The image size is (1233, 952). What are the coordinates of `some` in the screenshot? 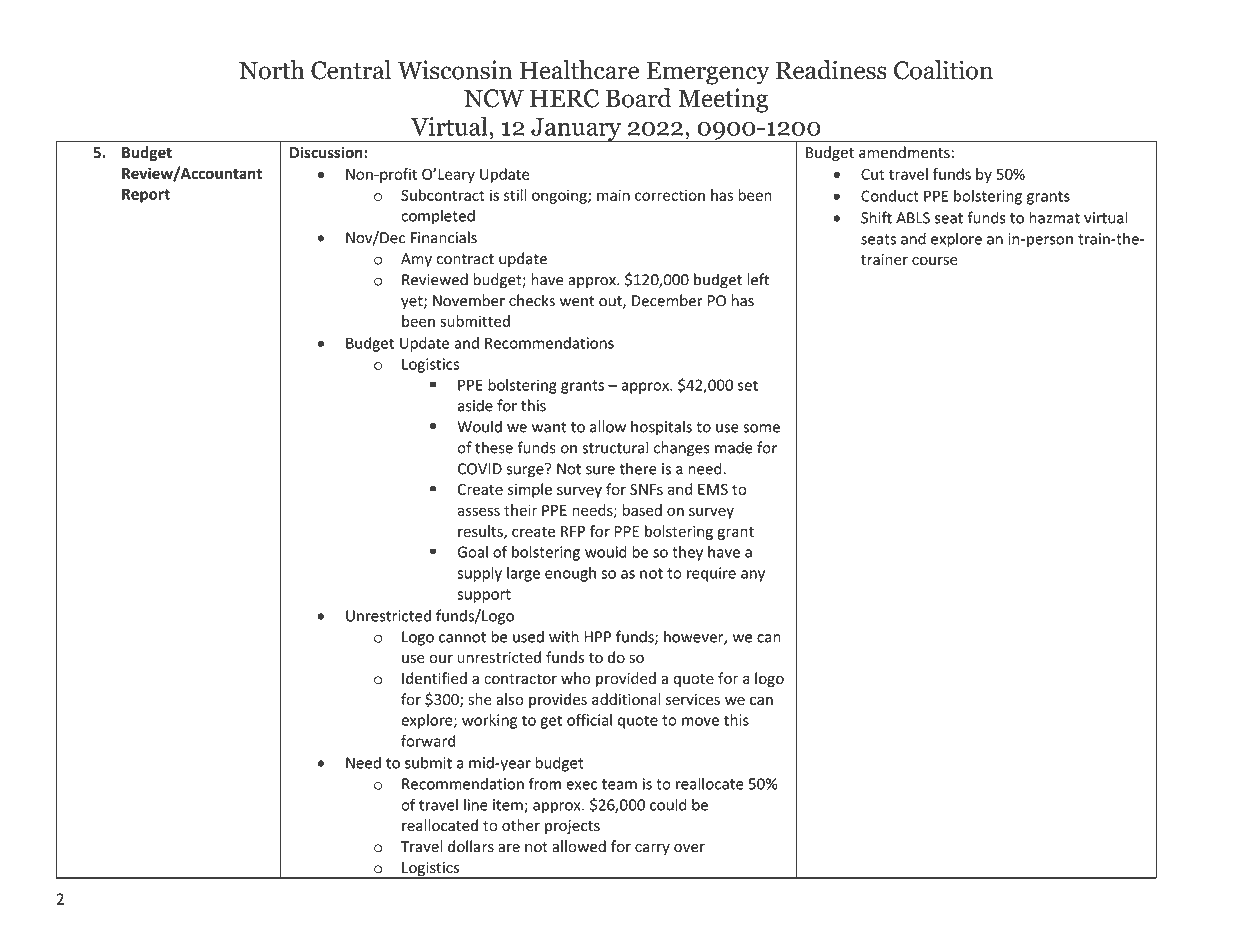 It's located at (761, 428).
